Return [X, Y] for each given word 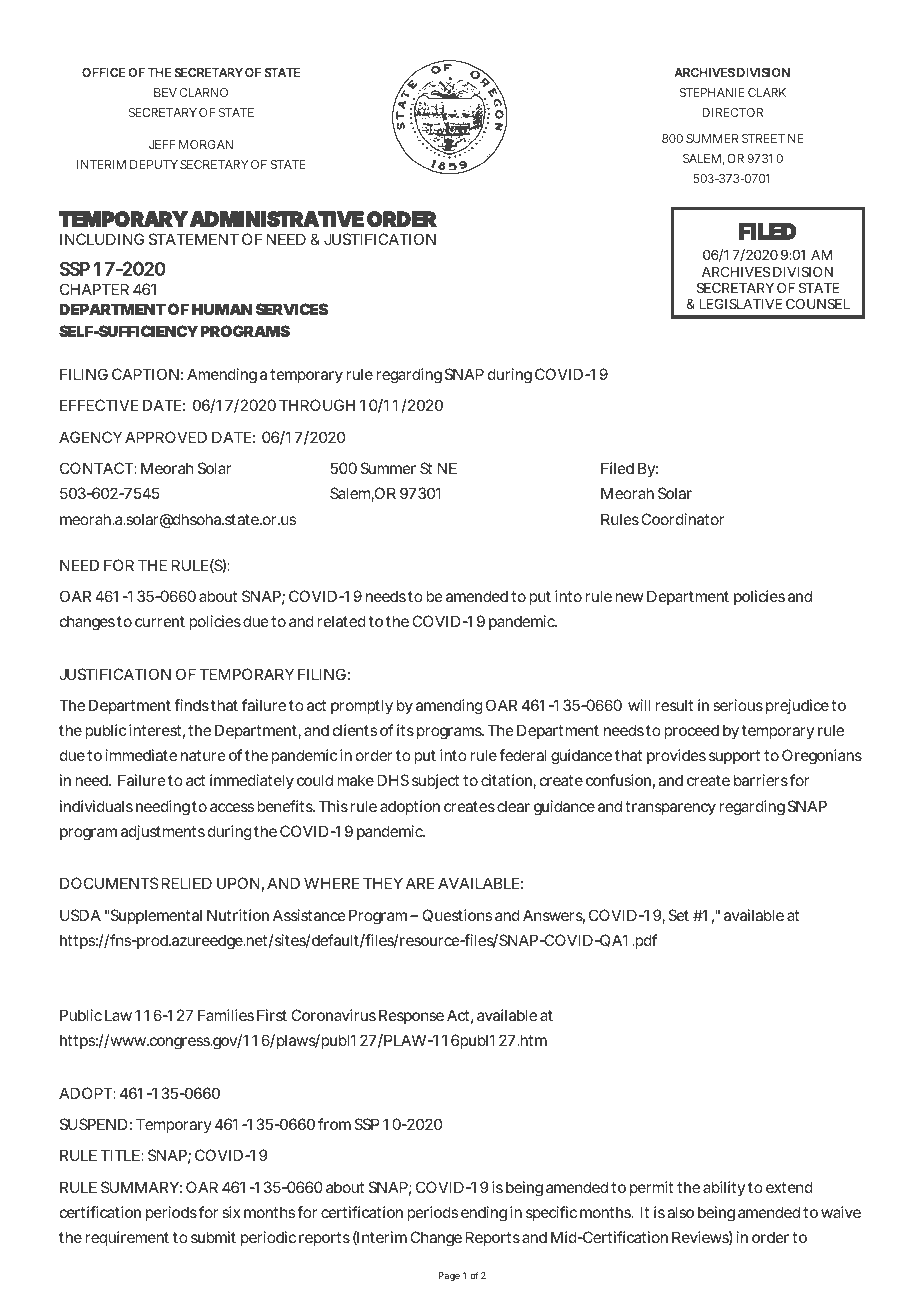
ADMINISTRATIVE [277, 219]
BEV [165, 92]
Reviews [702, 1238]
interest [157, 731]
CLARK [767, 92]
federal [523, 755]
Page [449, 1276]
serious [738, 705]
